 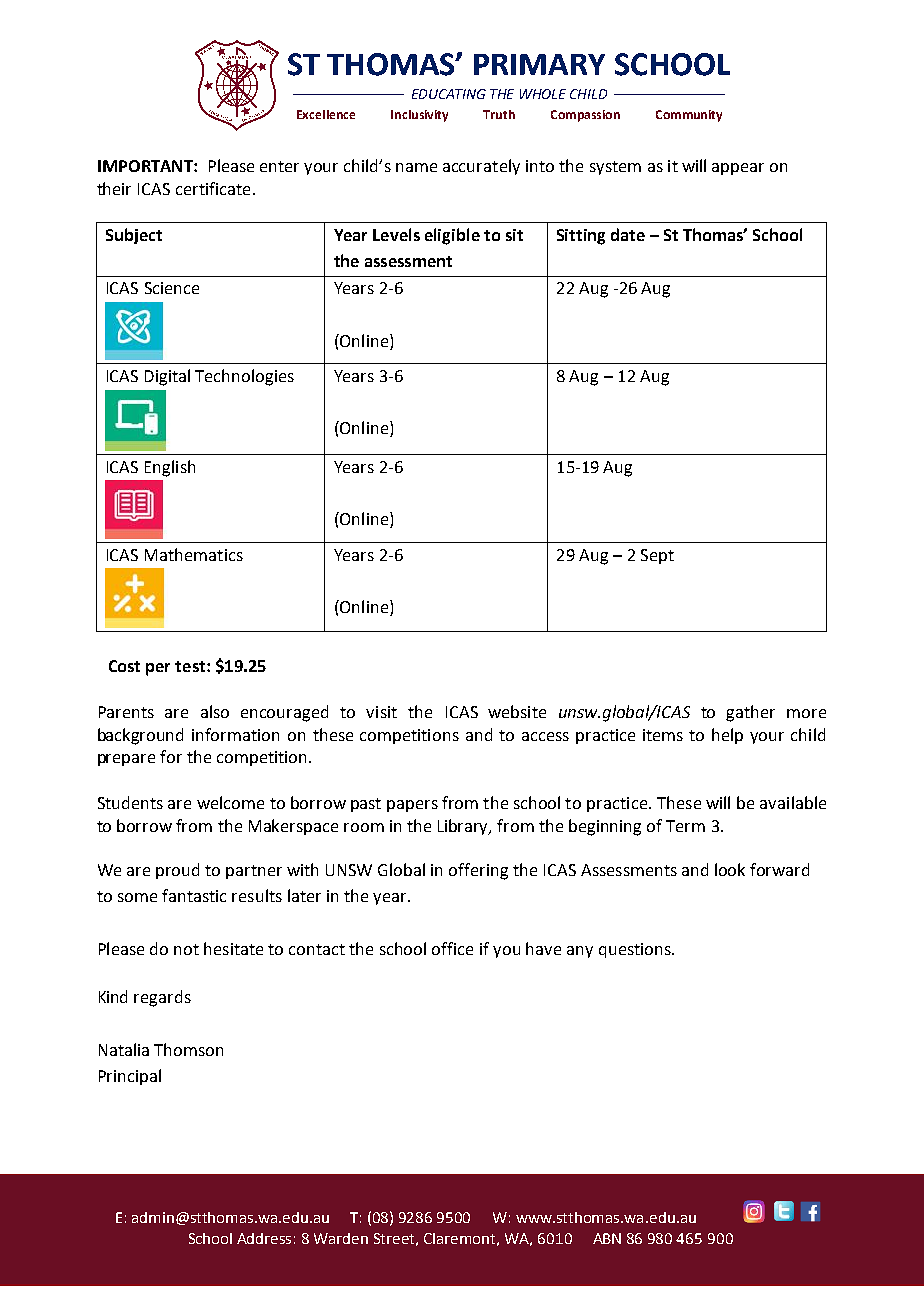 I want to click on test, so click(x=190, y=666).
